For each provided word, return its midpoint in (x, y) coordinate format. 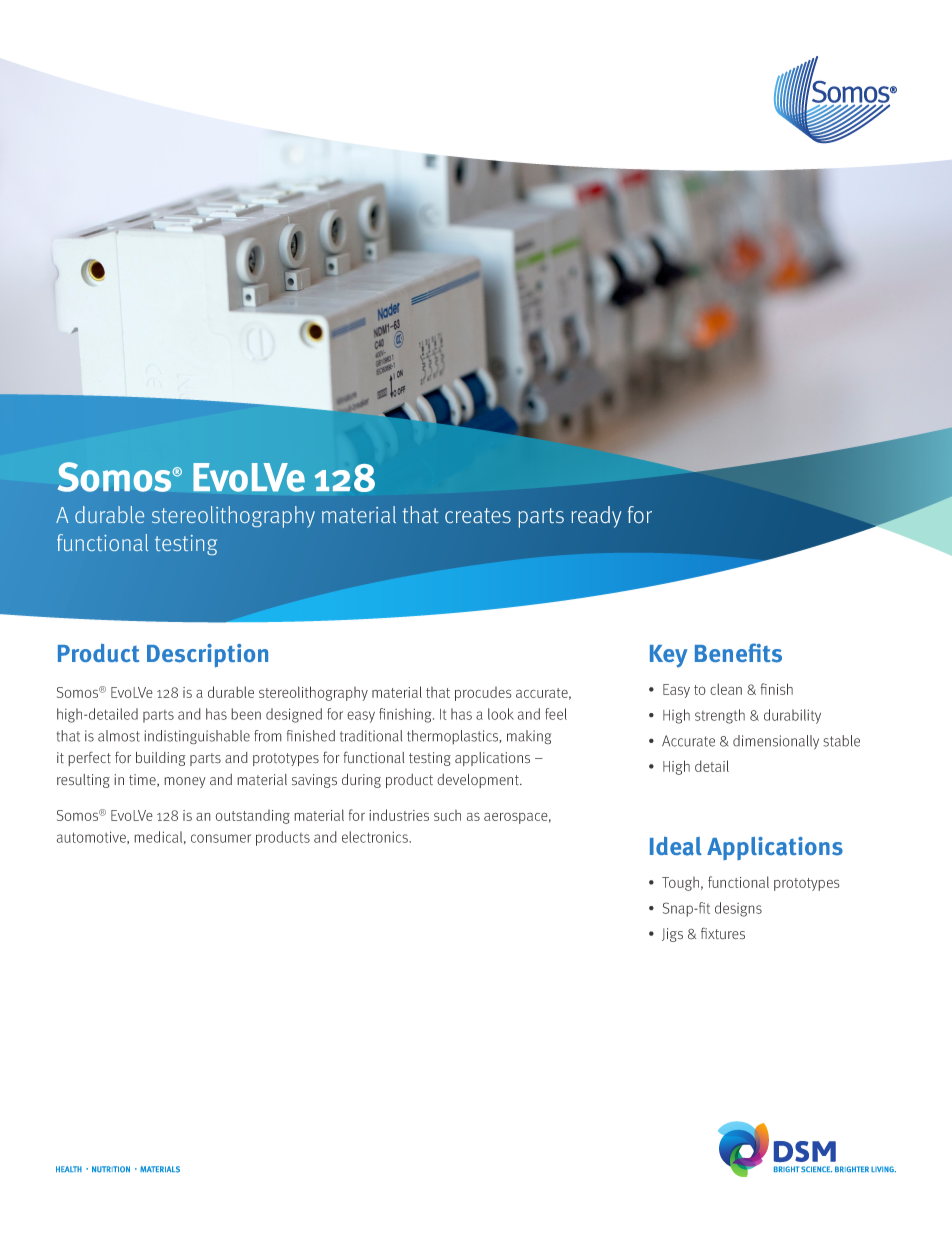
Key (669, 656)
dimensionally (776, 742)
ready (596, 517)
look (501, 714)
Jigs (672, 935)
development (479, 781)
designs (738, 909)
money (185, 782)
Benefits (738, 653)
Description (207, 655)
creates (478, 515)
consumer (221, 838)
